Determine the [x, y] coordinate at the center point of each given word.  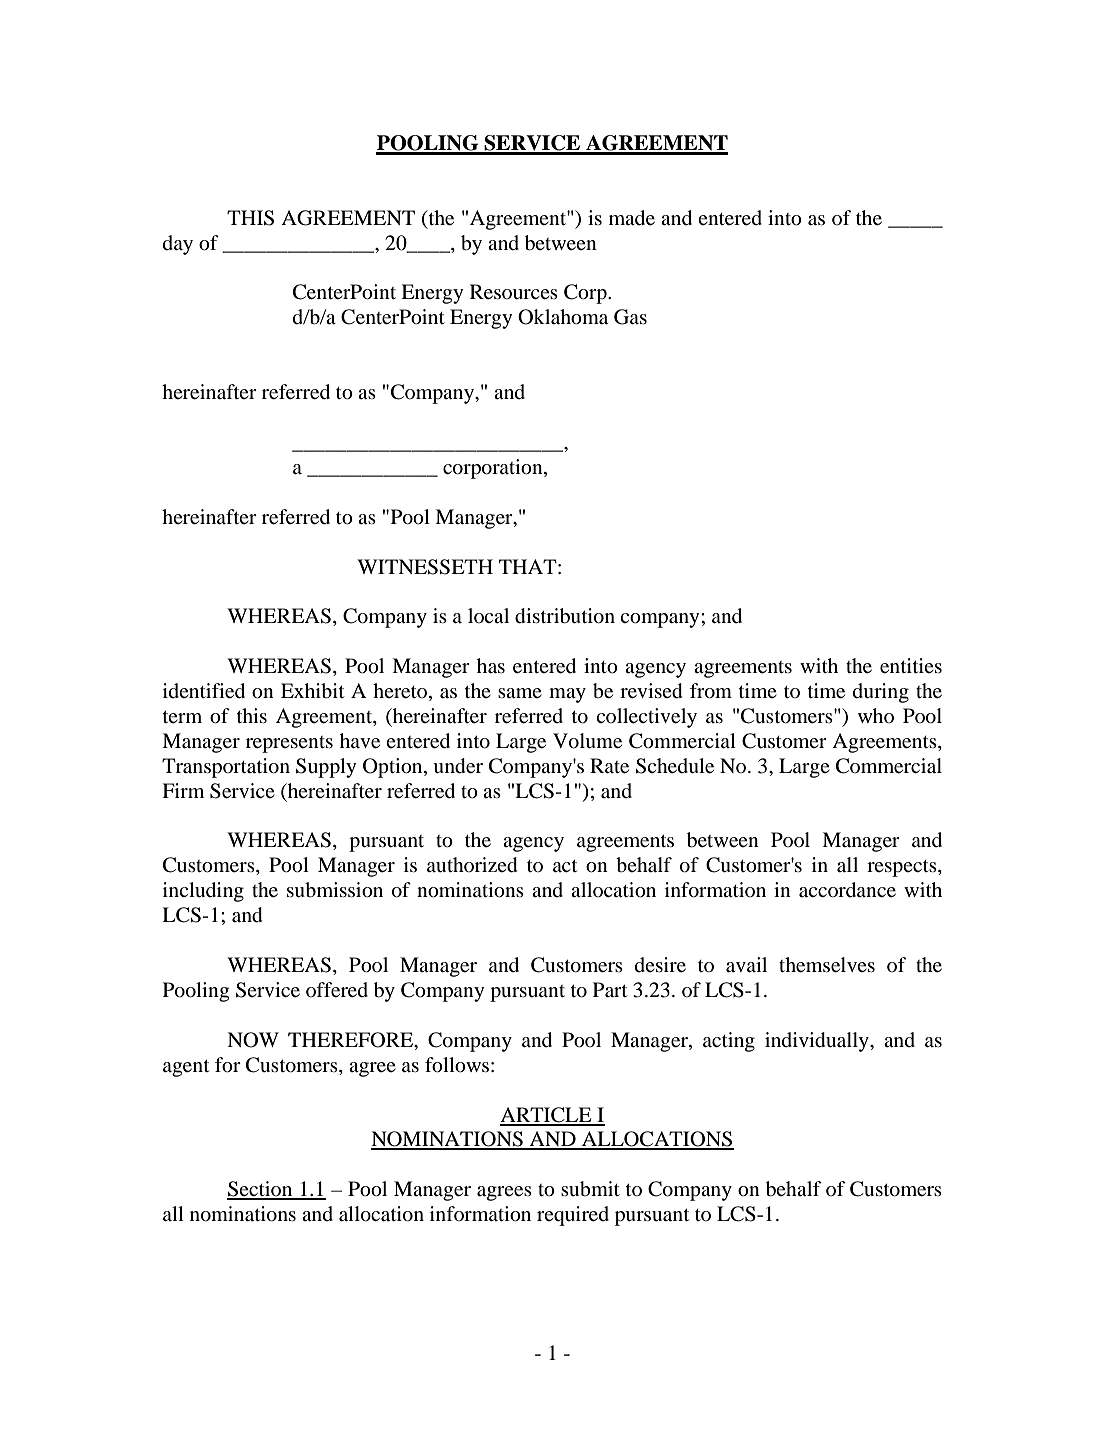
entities [911, 666]
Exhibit [312, 691]
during [881, 693]
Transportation [226, 768]
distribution [565, 616]
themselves [827, 965]
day [178, 245]
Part [610, 989]
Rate [609, 766]
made [632, 218]
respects [903, 868]
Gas [630, 317]
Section [261, 1190]
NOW [253, 1040]
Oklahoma [563, 317]
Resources [514, 292]
